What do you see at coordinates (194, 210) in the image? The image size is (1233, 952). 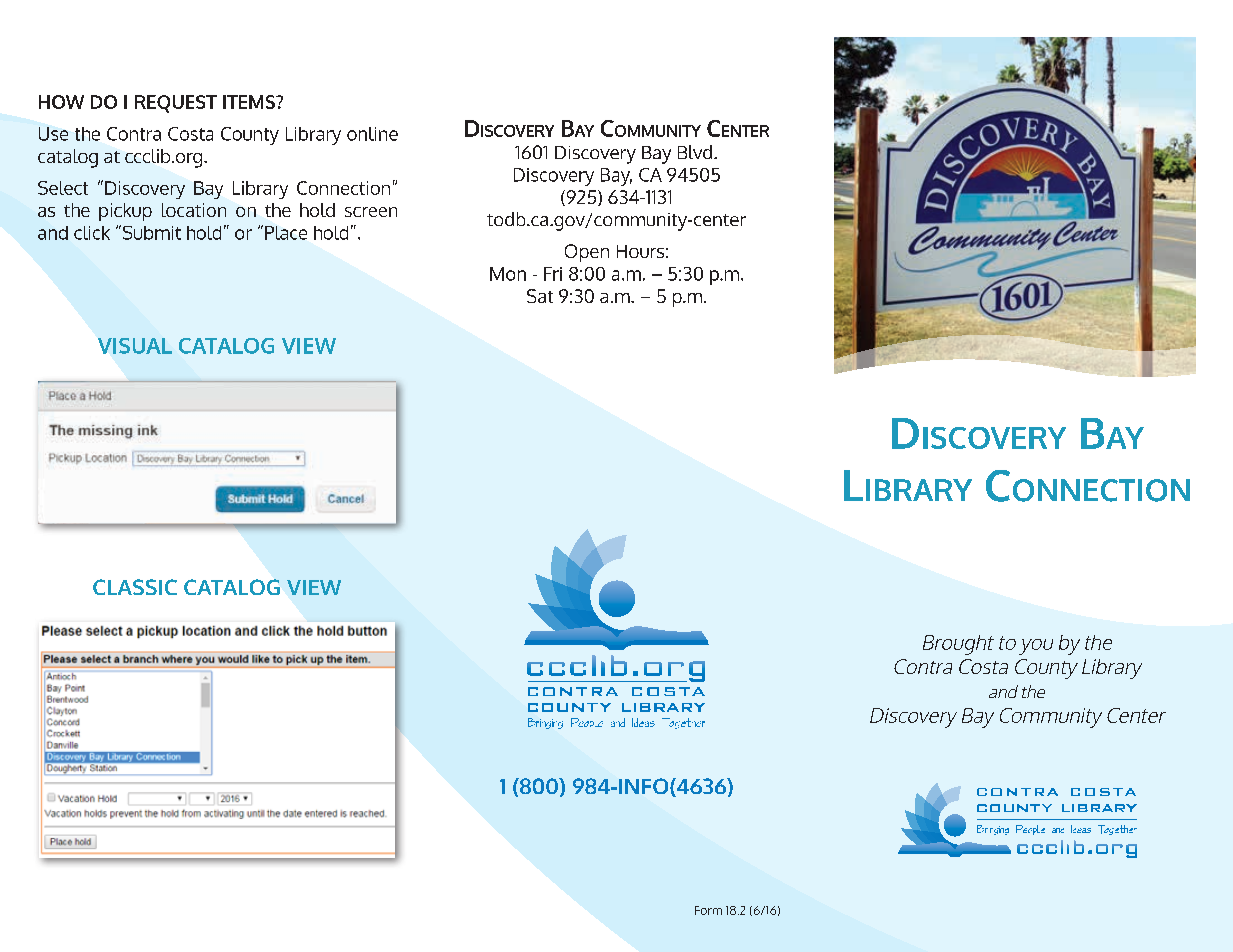 I see `location` at bounding box center [194, 210].
